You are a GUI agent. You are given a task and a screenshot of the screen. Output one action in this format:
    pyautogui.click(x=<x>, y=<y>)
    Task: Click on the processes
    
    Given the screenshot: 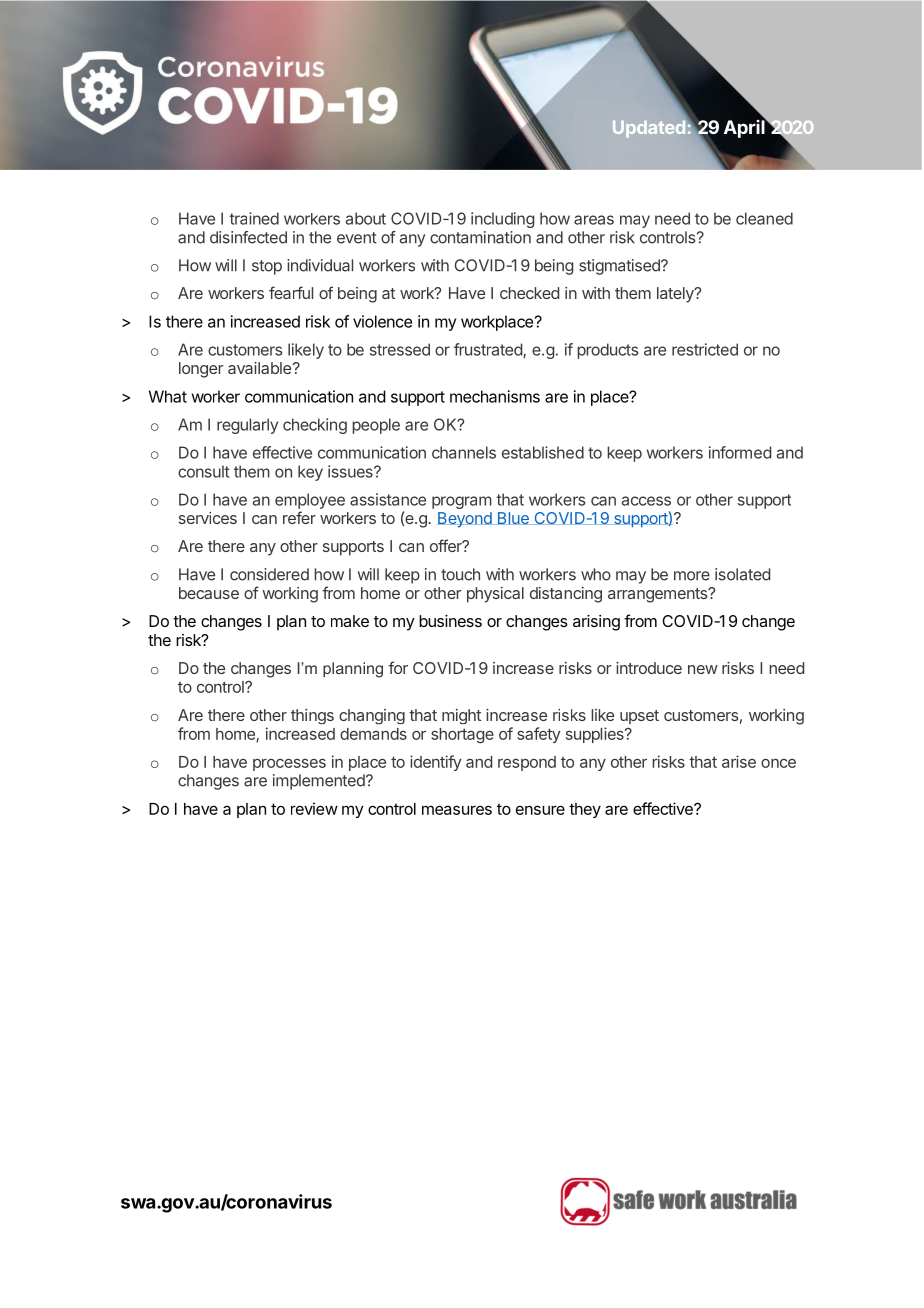 What is the action you would take?
    pyautogui.click(x=289, y=765)
